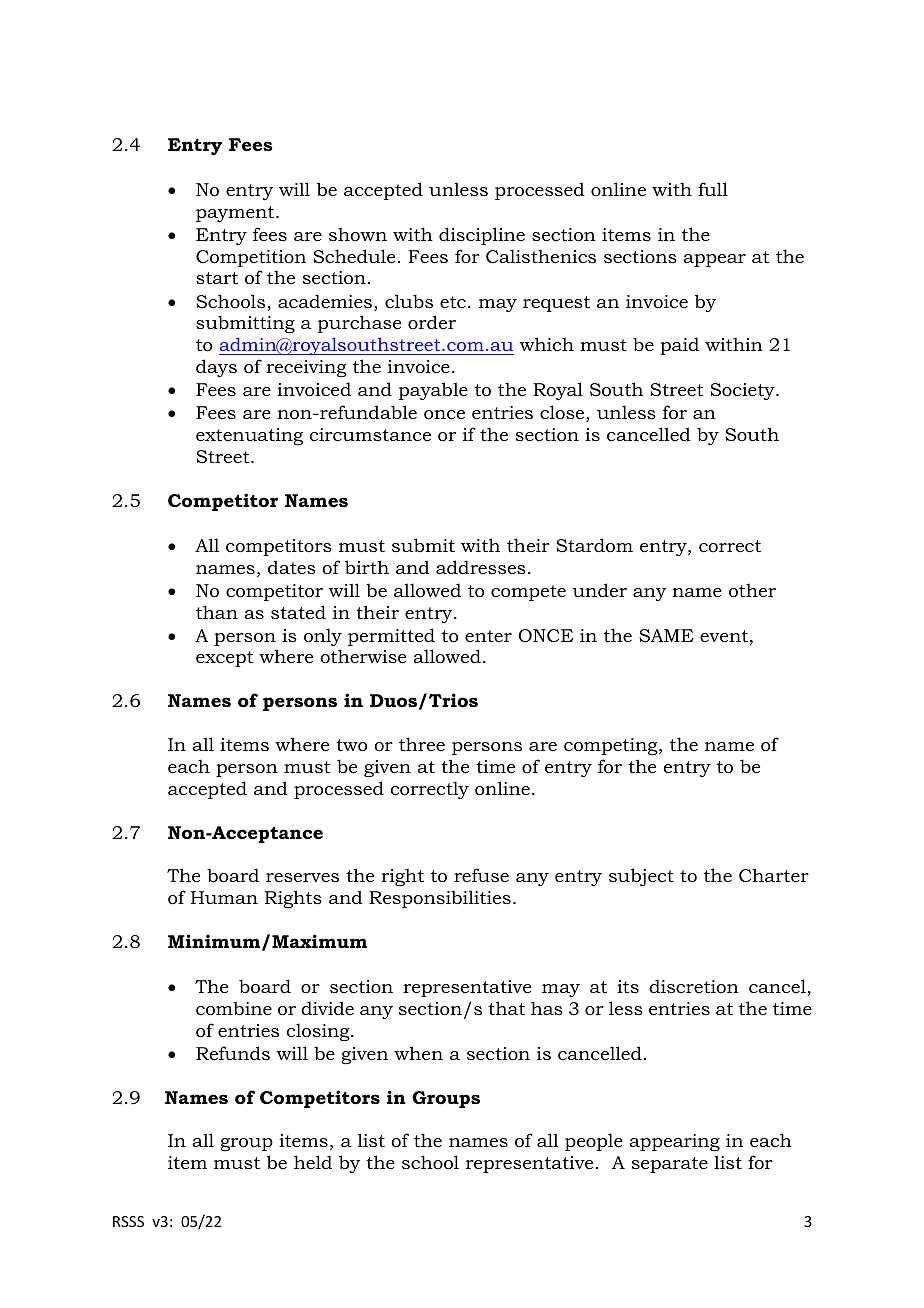 This screenshot has width=924, height=1308. What do you see at coordinates (481, 567) in the screenshot?
I see `addresses` at bounding box center [481, 567].
